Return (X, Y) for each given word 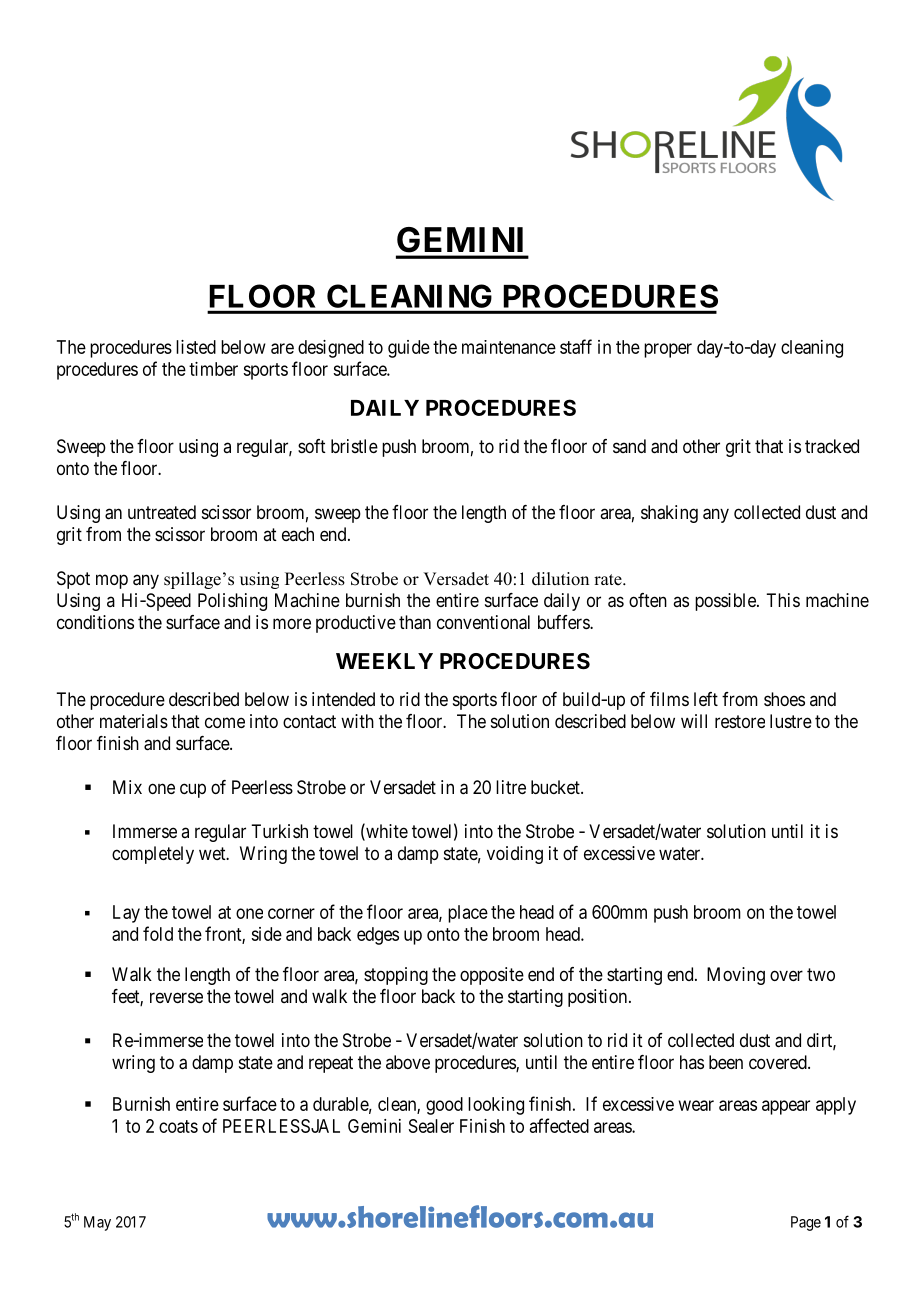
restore (740, 721)
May (97, 1223)
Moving (736, 976)
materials (134, 721)
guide (409, 349)
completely (153, 855)
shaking (669, 514)
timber (213, 369)
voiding (515, 855)
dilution (560, 579)
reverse (176, 997)
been (726, 1062)
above (408, 1062)
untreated (162, 512)
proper (668, 350)
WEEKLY (384, 661)
